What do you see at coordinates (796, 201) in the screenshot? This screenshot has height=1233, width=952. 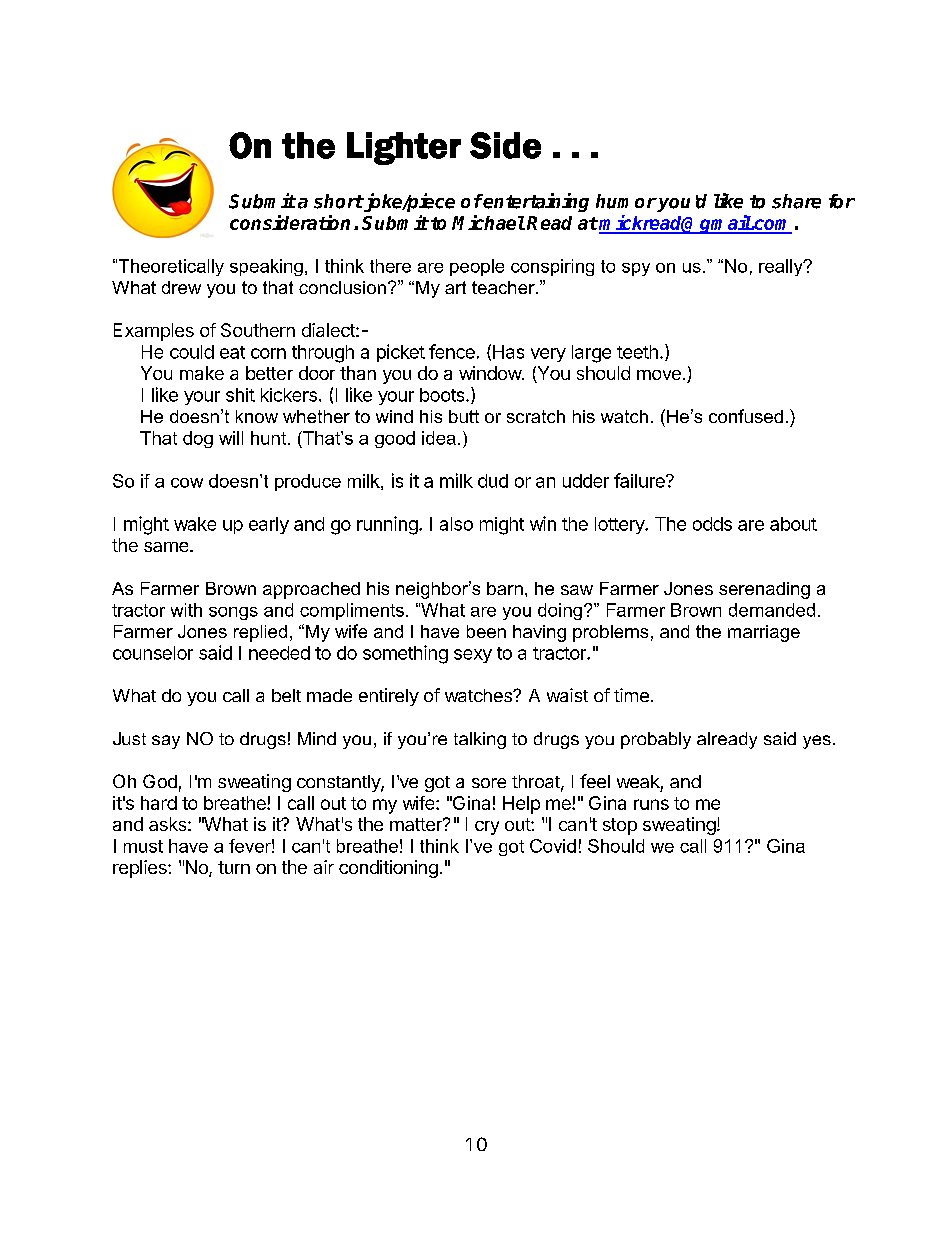 I see `share` at bounding box center [796, 201].
